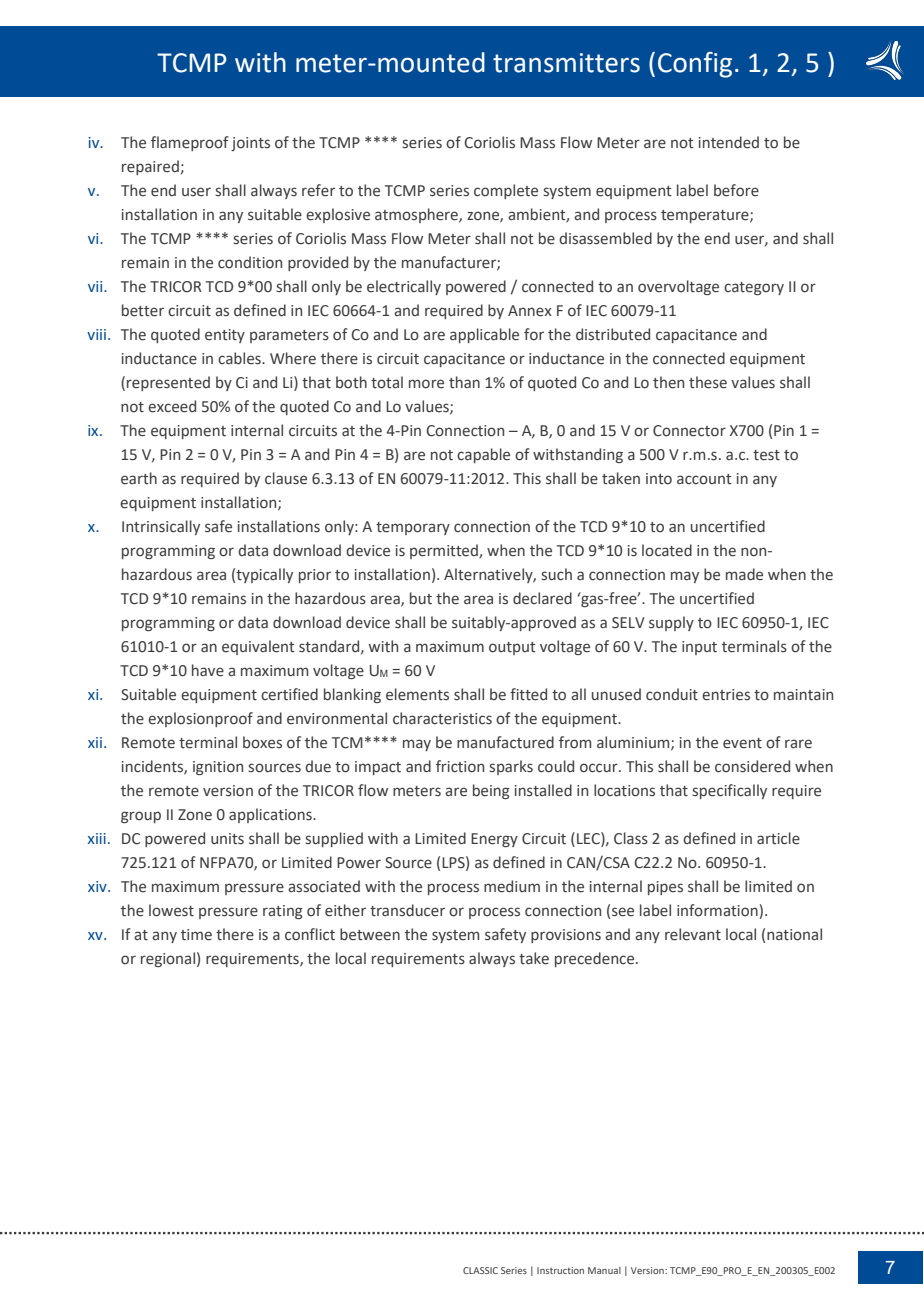 The image size is (924, 1308). What do you see at coordinates (168, 383) in the document?
I see `represented` at bounding box center [168, 383].
